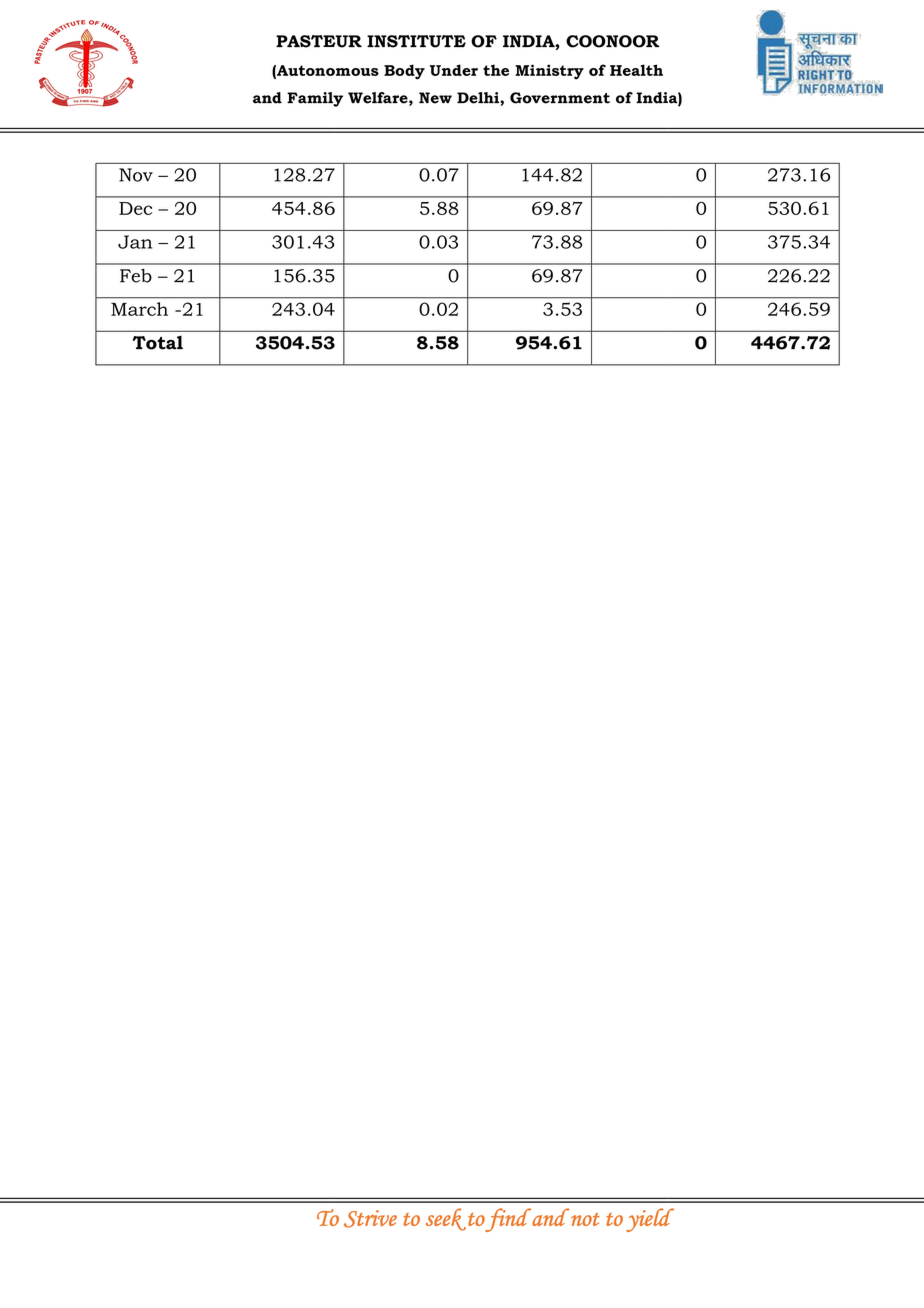  What do you see at coordinates (139, 309) in the image?
I see `March` at bounding box center [139, 309].
